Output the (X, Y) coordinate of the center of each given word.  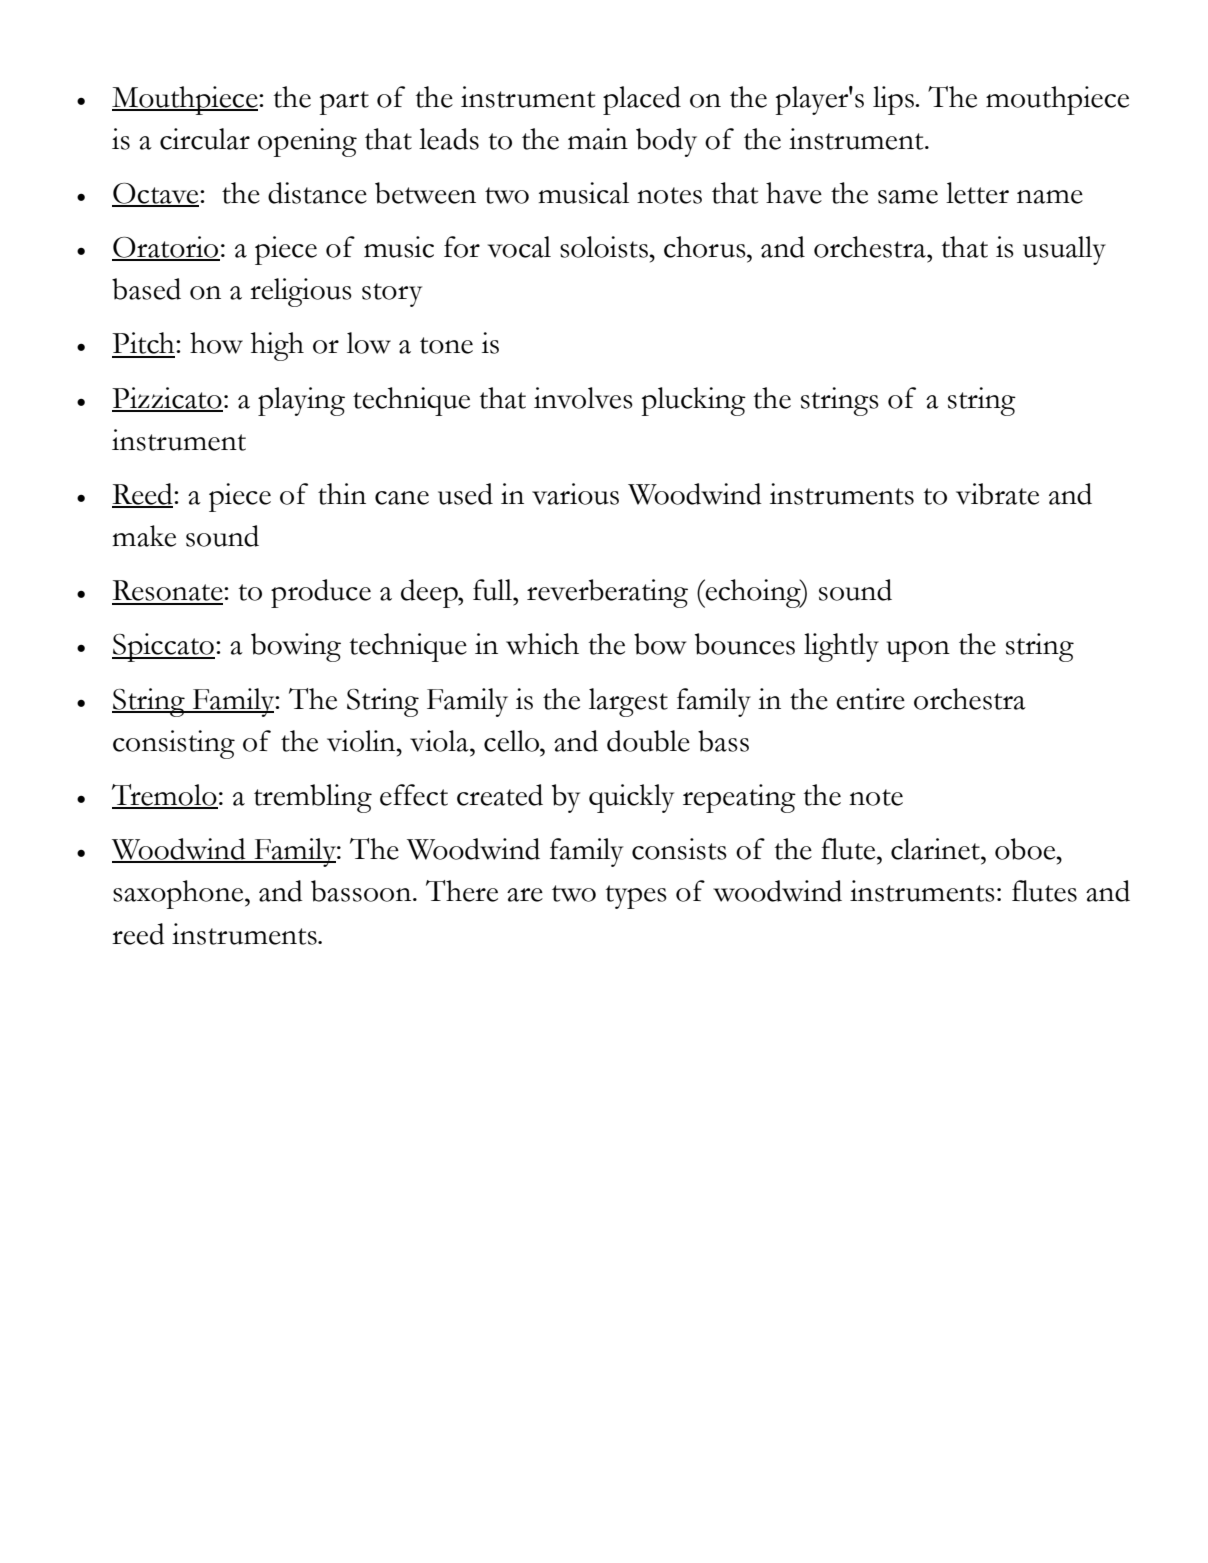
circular (205, 139)
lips (894, 100)
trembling (313, 798)
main (598, 139)
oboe (1026, 849)
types (636, 897)
